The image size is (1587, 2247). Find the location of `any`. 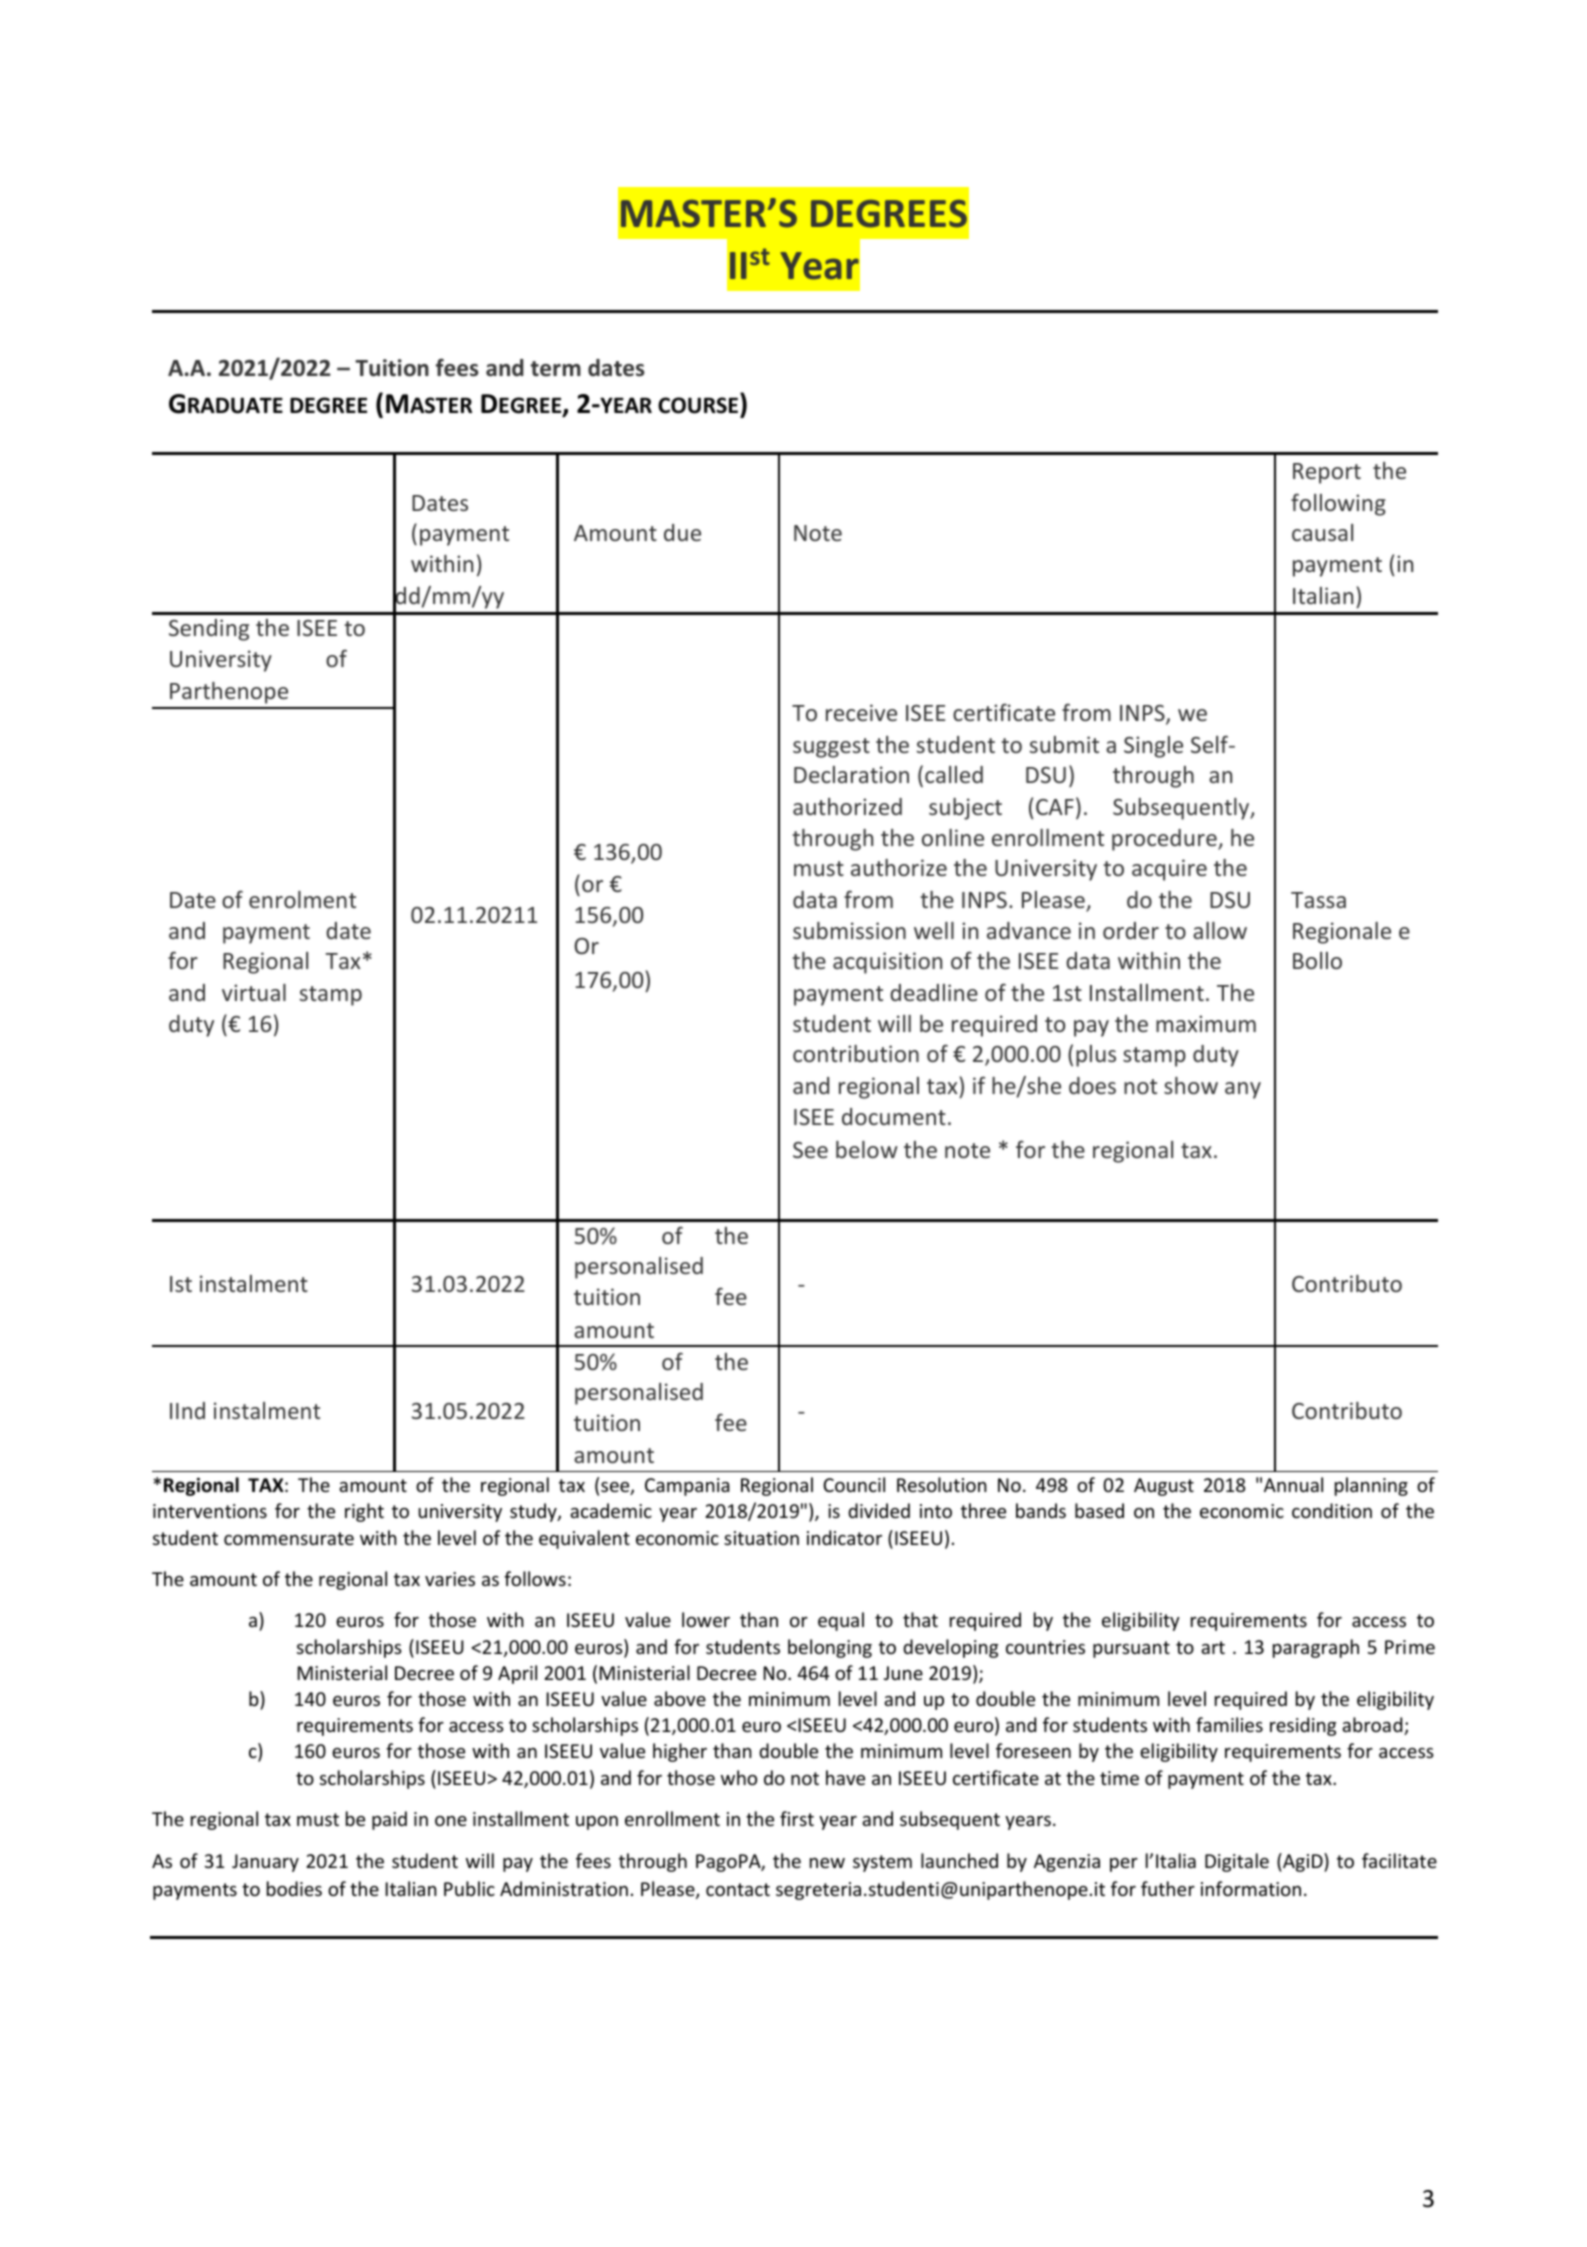

any is located at coordinates (1243, 1090).
